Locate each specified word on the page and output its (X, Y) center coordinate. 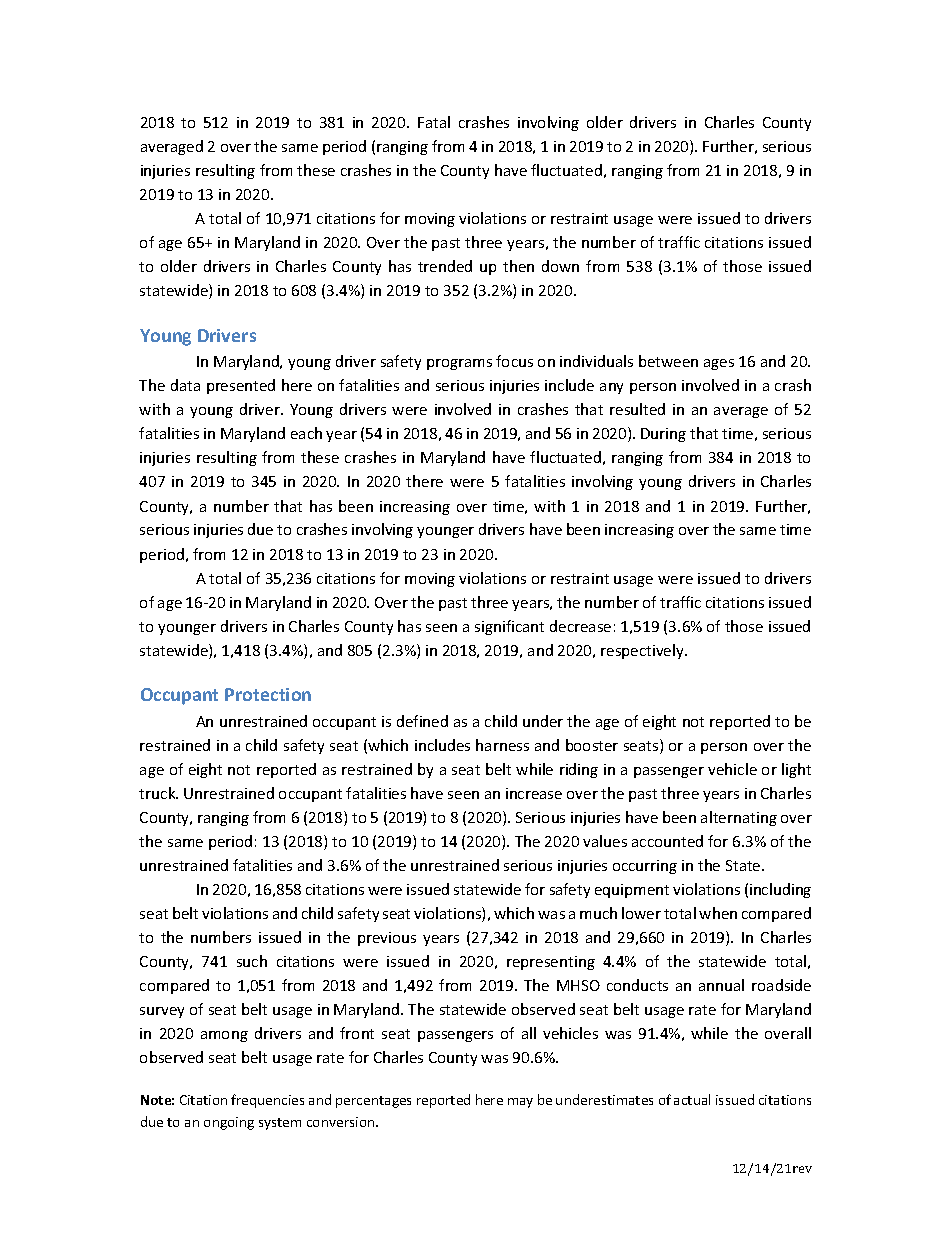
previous (387, 939)
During (663, 435)
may (520, 1103)
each (306, 433)
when (718, 913)
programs (459, 364)
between (668, 361)
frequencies (267, 1101)
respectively (643, 651)
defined (422, 721)
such (252, 961)
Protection (268, 694)
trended (445, 266)
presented (241, 386)
